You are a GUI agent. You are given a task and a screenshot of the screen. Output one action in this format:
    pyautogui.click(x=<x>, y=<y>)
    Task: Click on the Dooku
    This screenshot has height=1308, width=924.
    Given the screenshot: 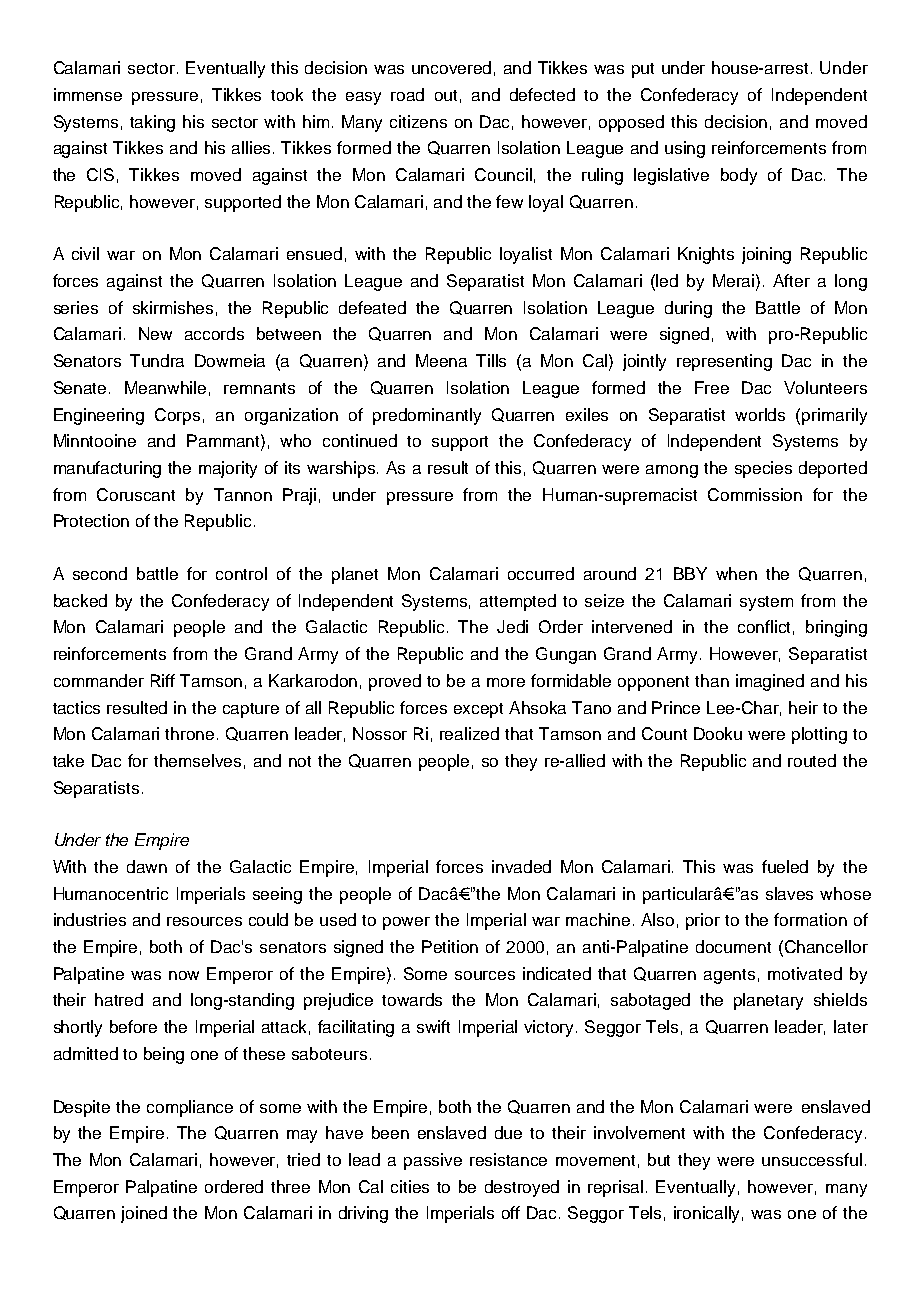 What is the action you would take?
    pyautogui.click(x=718, y=733)
